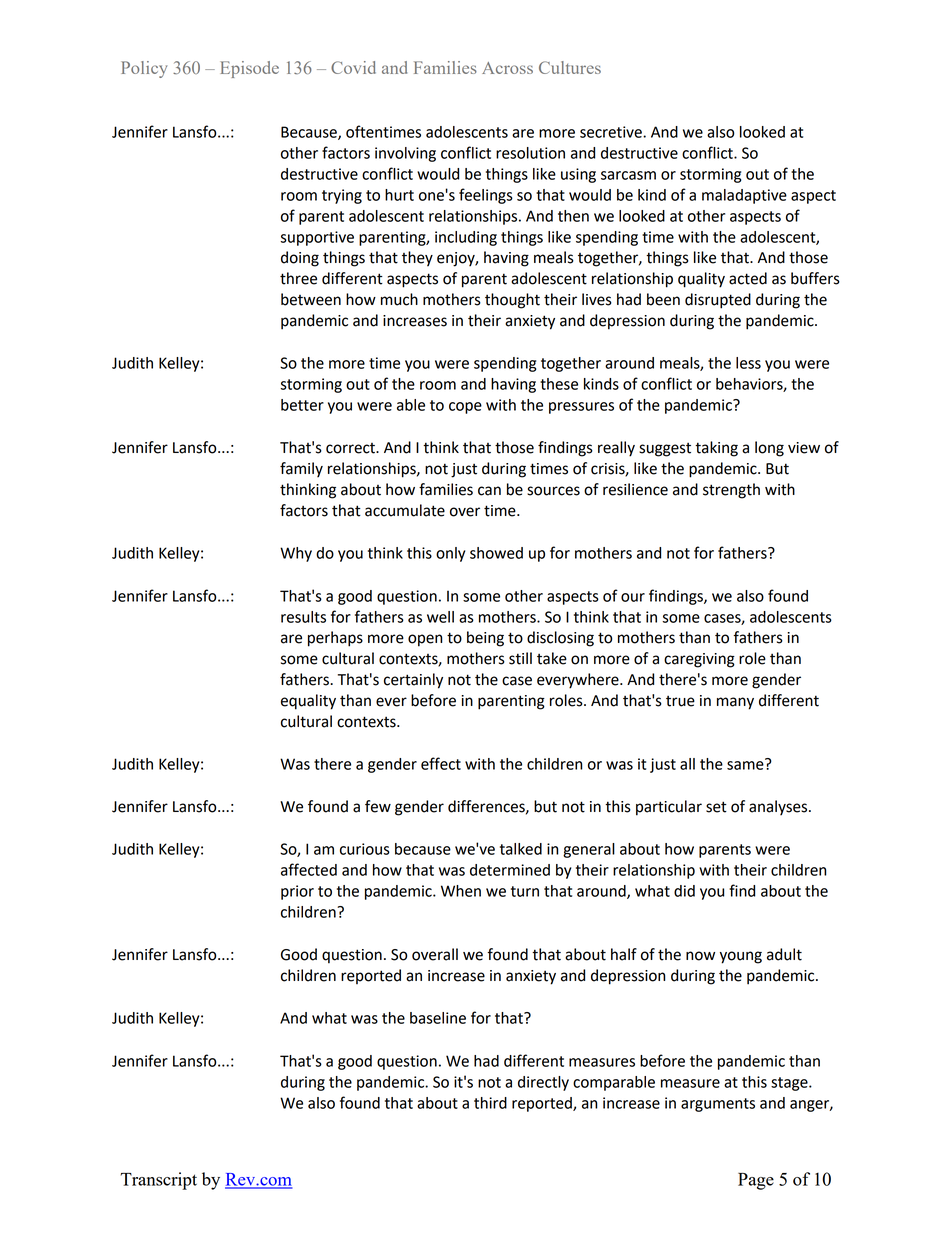 The width and height of the page is (952, 1233). Describe the element at coordinates (490, 1103) in the page. I see `third` at that location.
